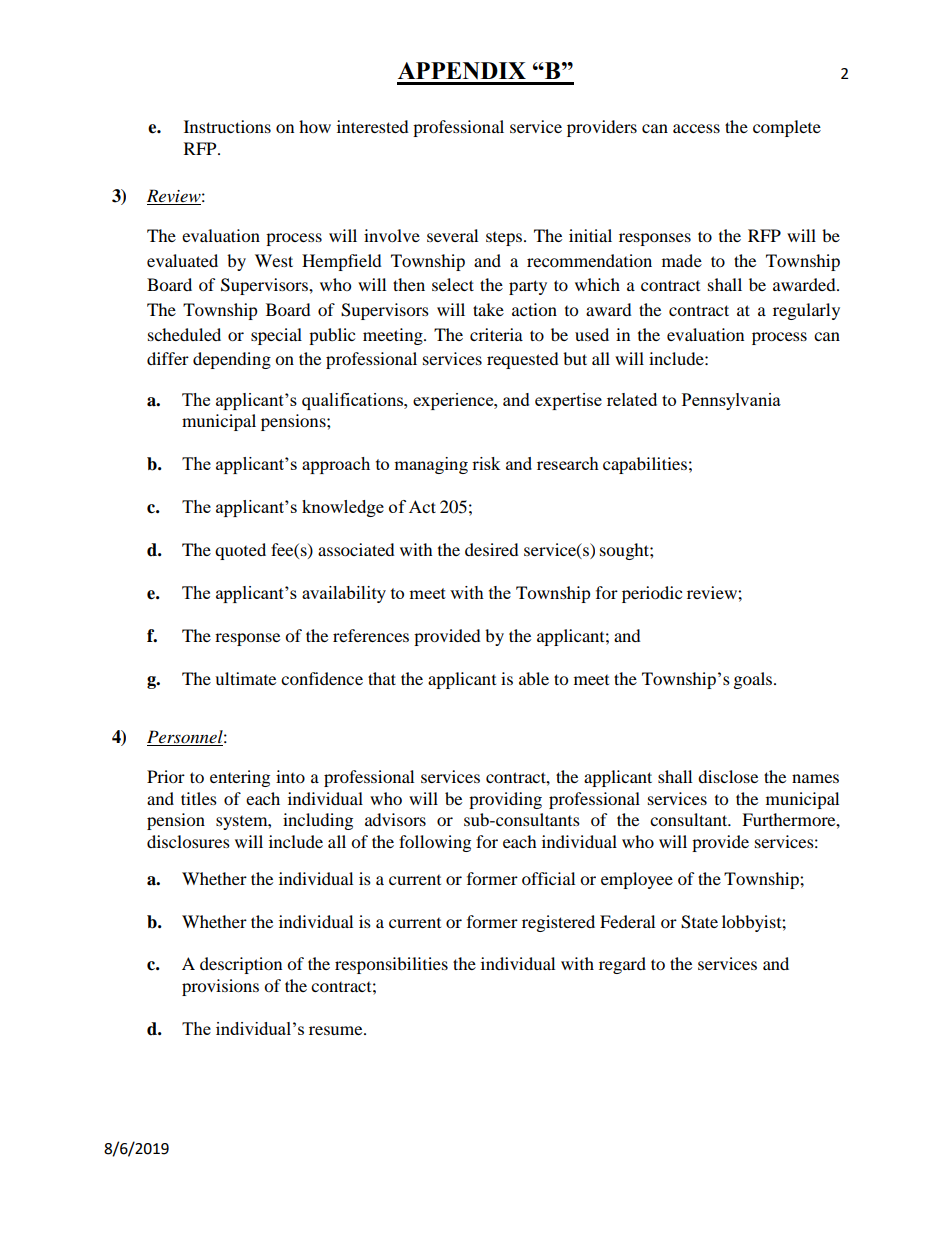 This screenshot has height=1233, width=952. I want to click on goals, so click(754, 680).
